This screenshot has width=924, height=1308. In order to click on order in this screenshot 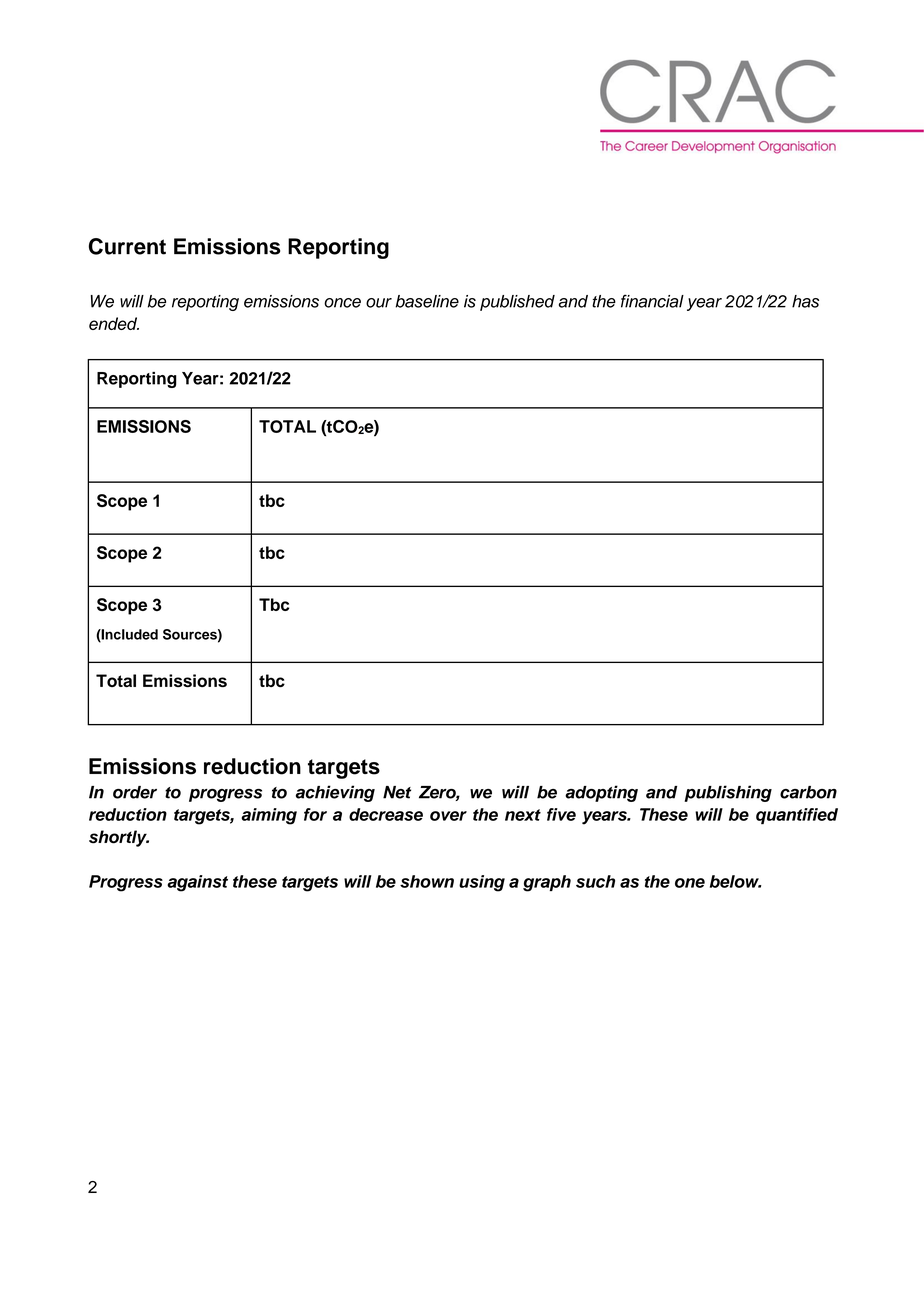, I will do `click(135, 792)`.
